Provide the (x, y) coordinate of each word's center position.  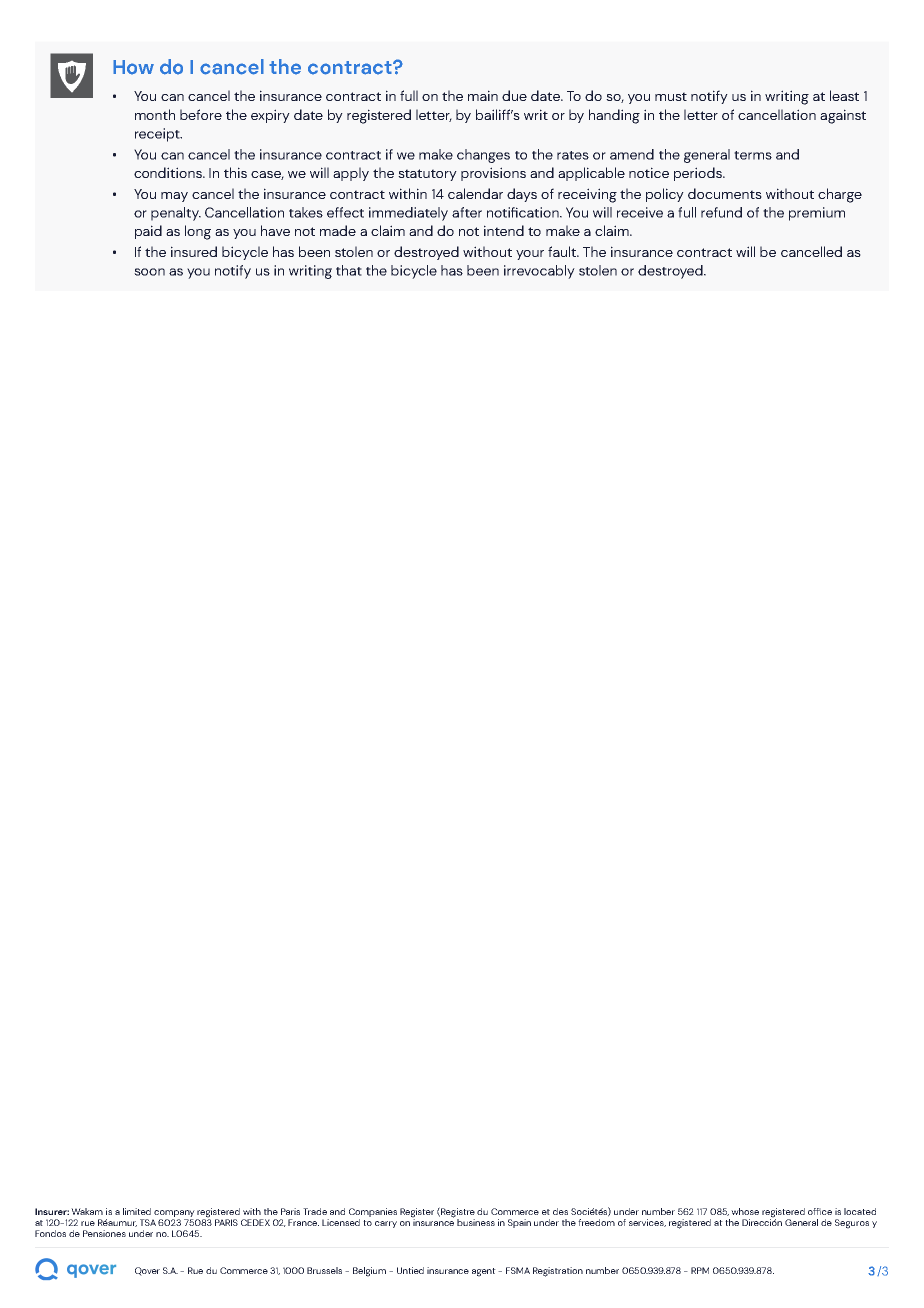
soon (149, 272)
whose (745, 1211)
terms (753, 155)
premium (817, 214)
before (201, 114)
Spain (519, 1223)
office (820, 1211)
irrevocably (539, 272)
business (476, 1222)
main (483, 95)
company (174, 1213)
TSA (148, 1222)
